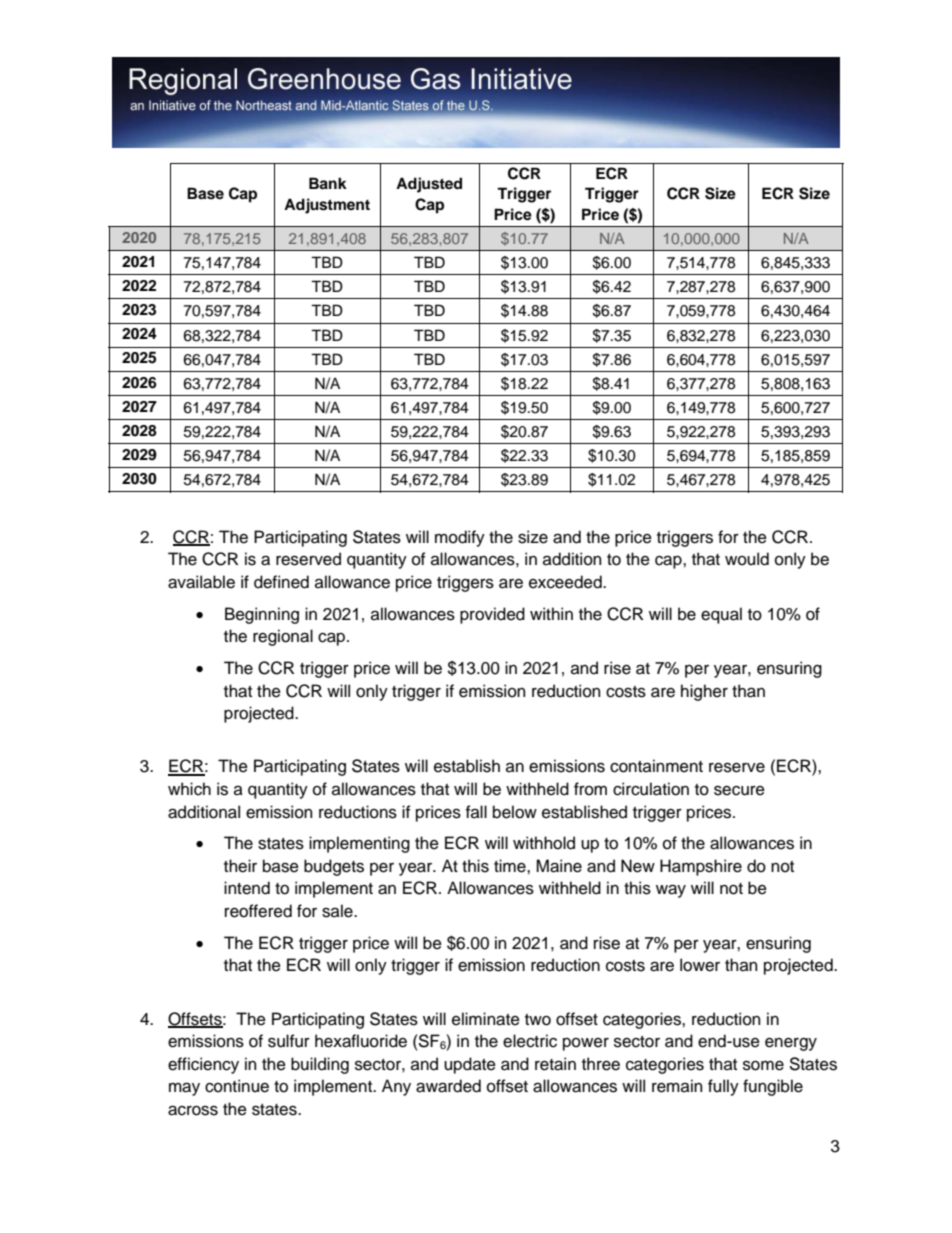 The height and width of the document is (1233, 952). What do you see at coordinates (470, 1065) in the document?
I see `update` at bounding box center [470, 1065].
